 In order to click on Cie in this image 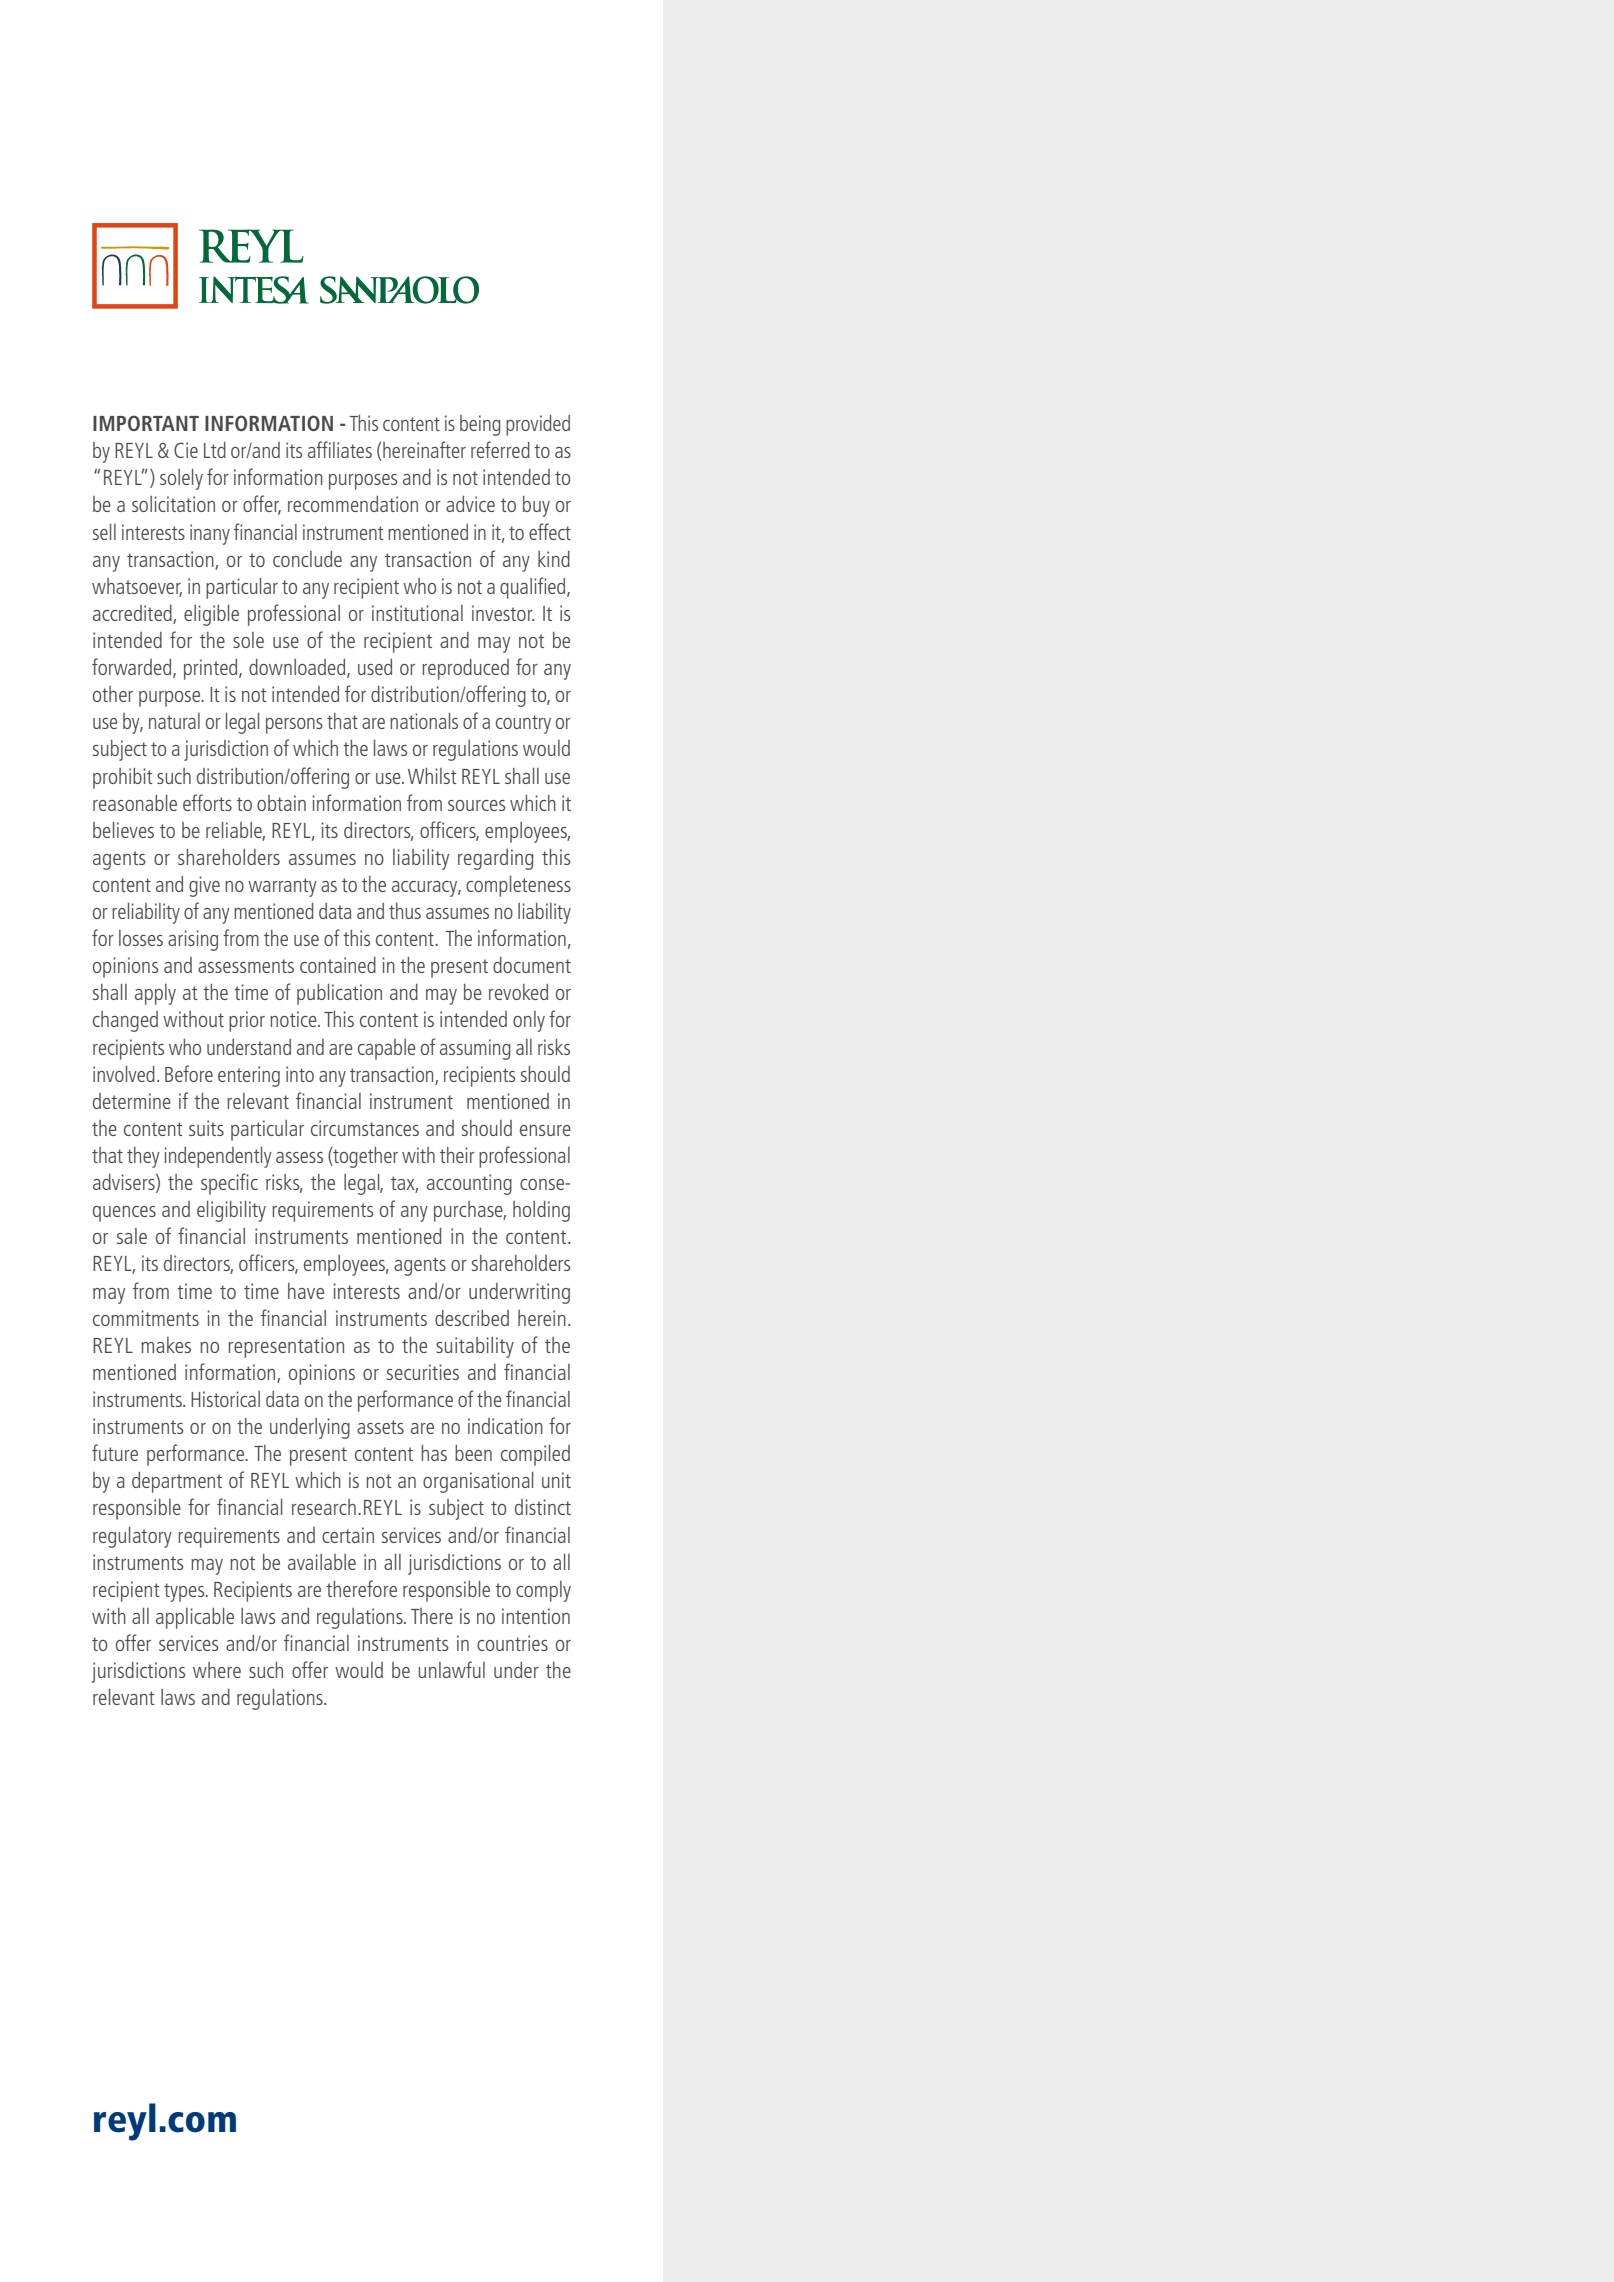, I will do `click(186, 450)`.
